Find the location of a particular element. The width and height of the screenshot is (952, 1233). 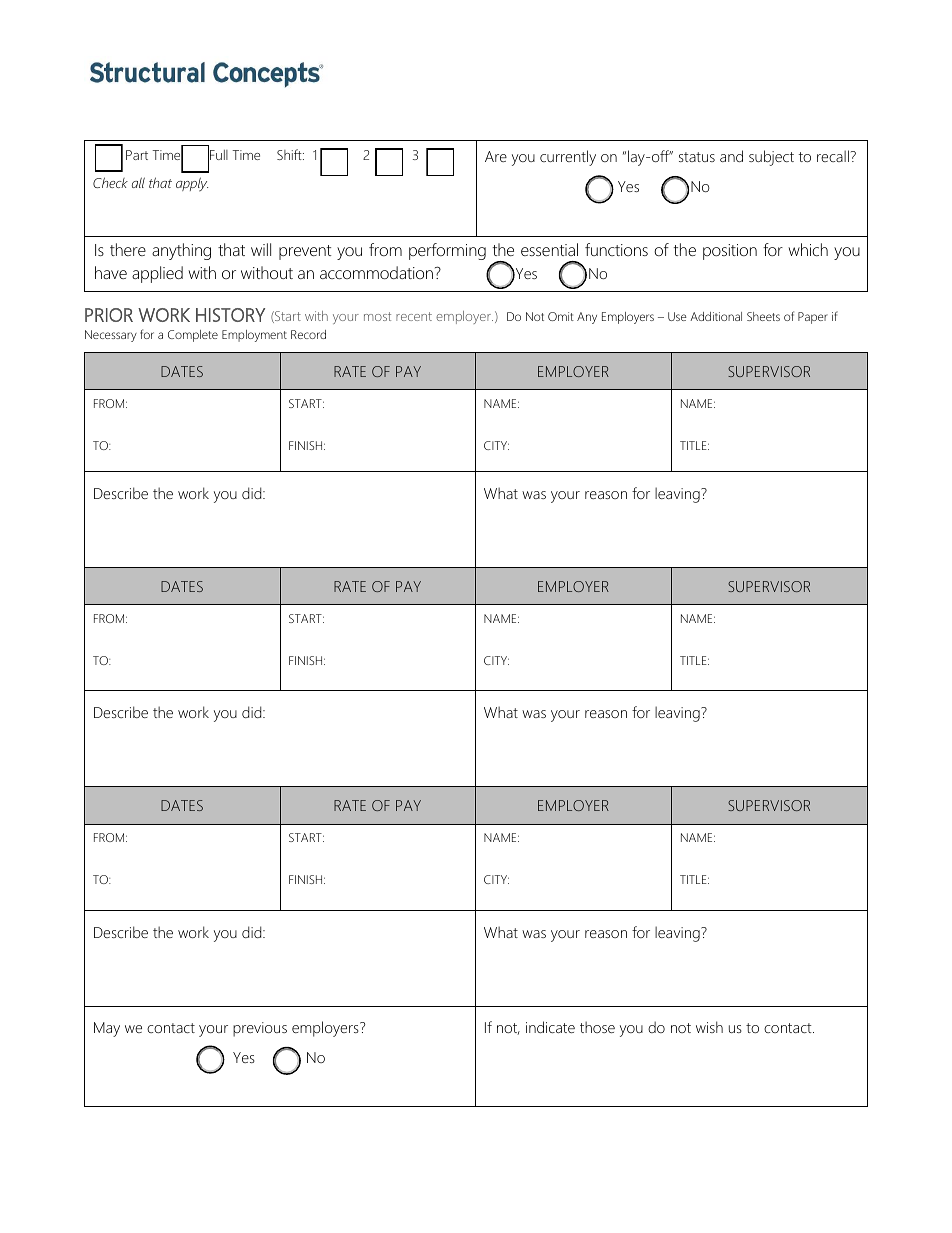

recent is located at coordinates (414, 316).
